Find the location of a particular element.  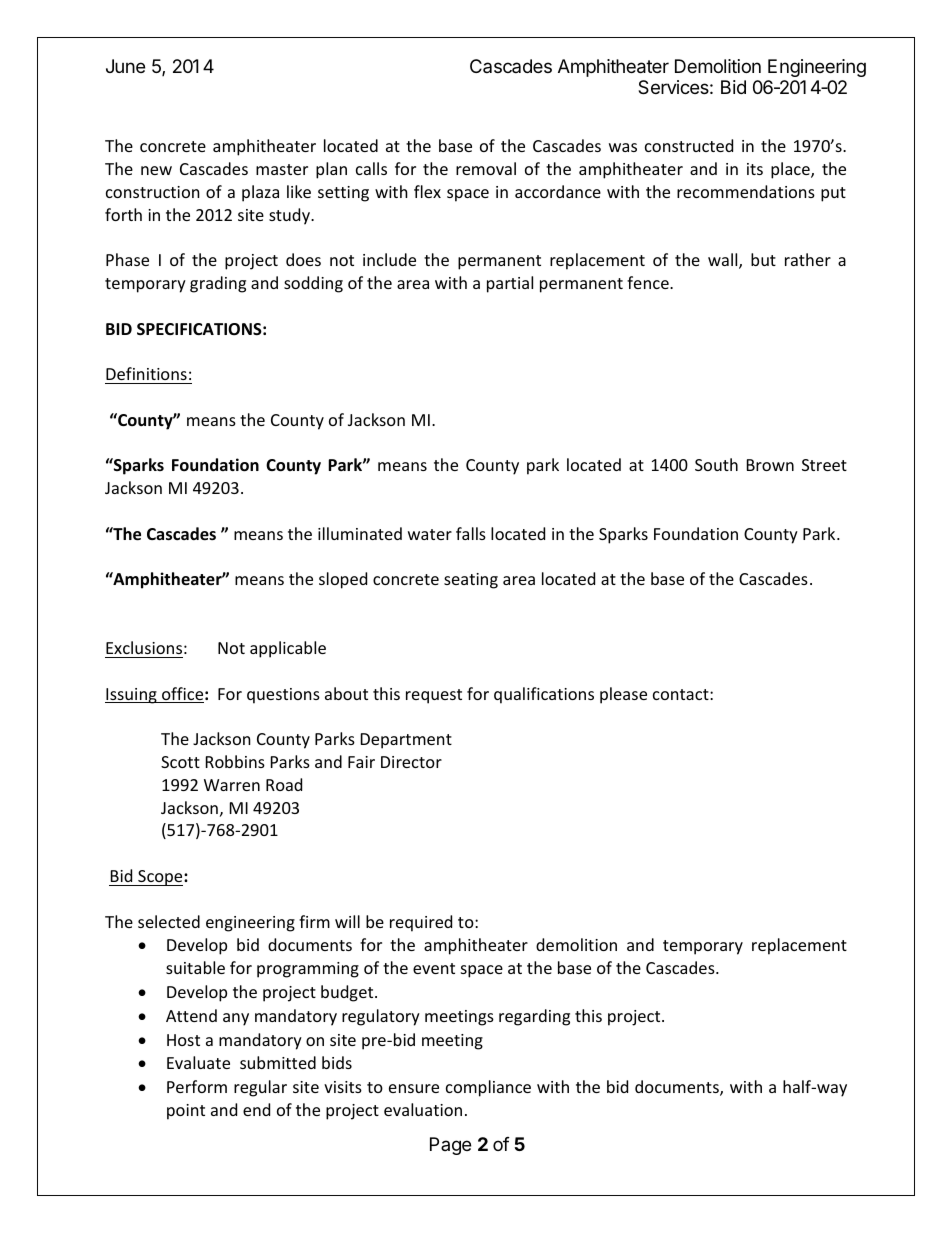

Definitions is located at coordinates (146, 373).
